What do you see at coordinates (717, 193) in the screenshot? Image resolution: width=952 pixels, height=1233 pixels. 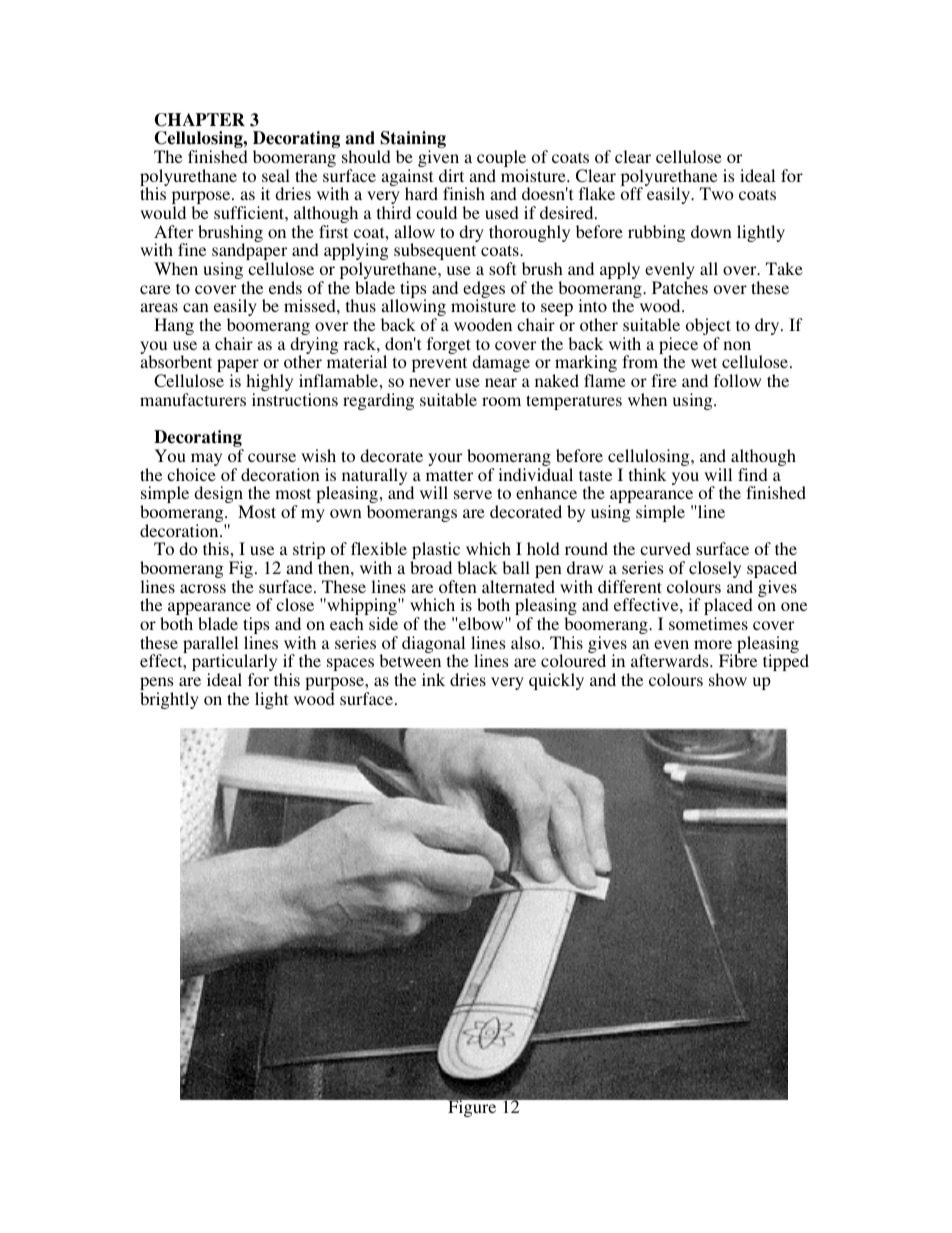 I see `Two` at bounding box center [717, 193].
